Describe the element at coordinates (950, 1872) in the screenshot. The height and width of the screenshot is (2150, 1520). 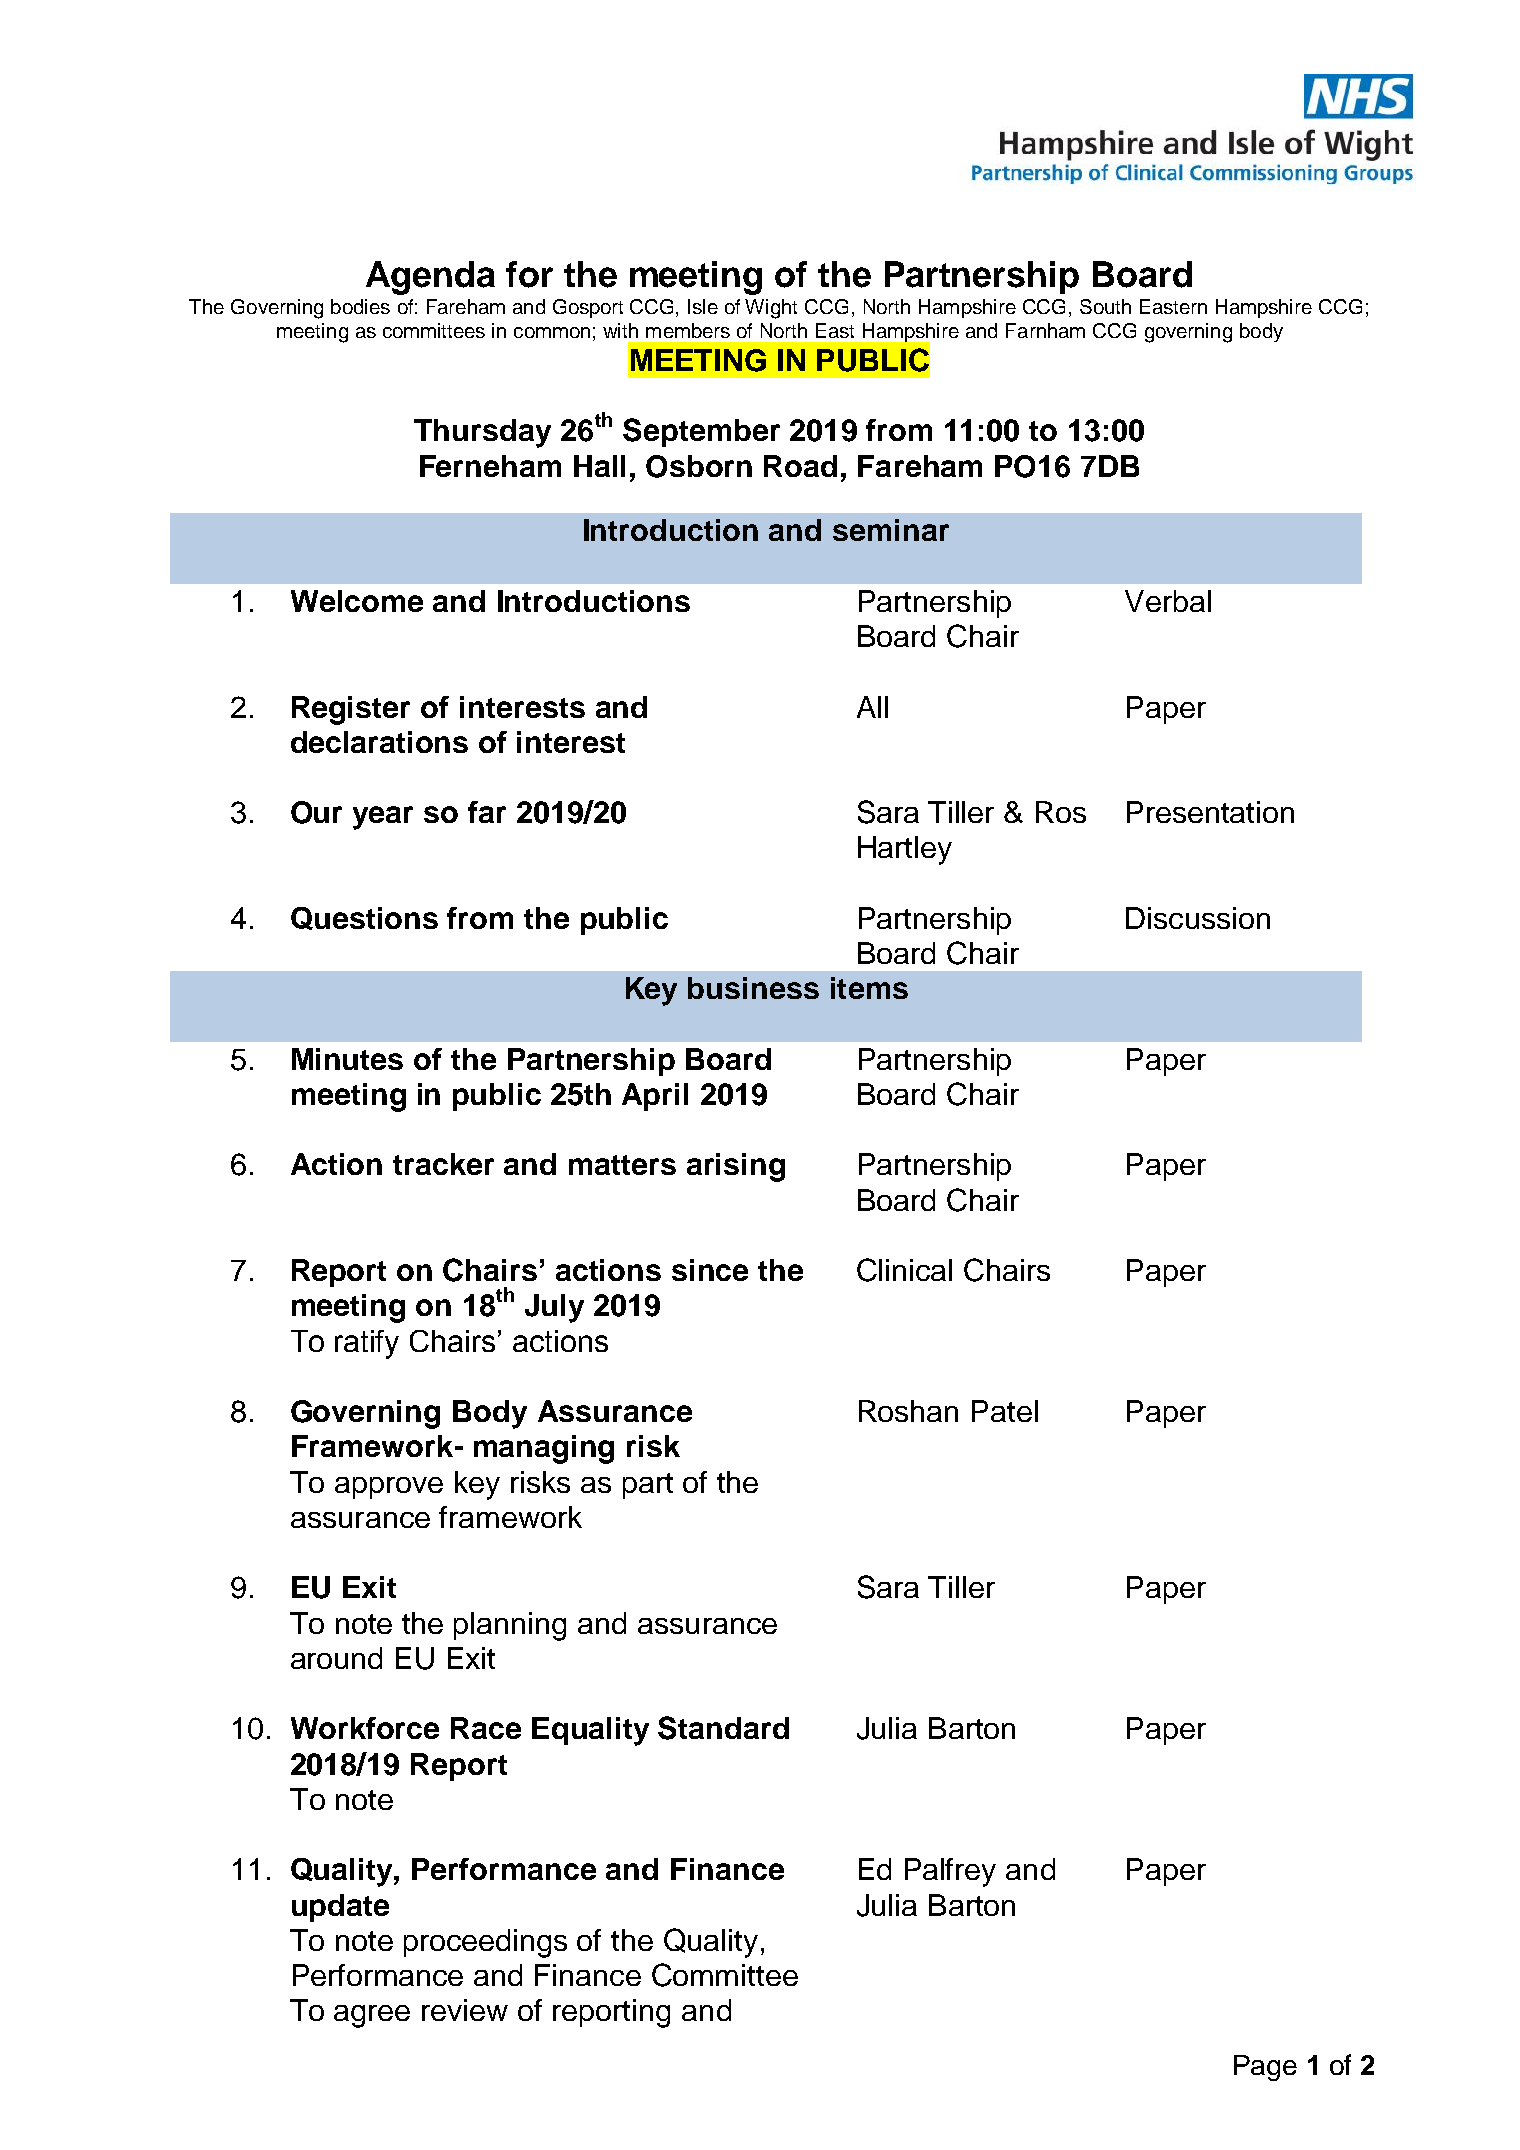
I see `Palfrey` at that location.
